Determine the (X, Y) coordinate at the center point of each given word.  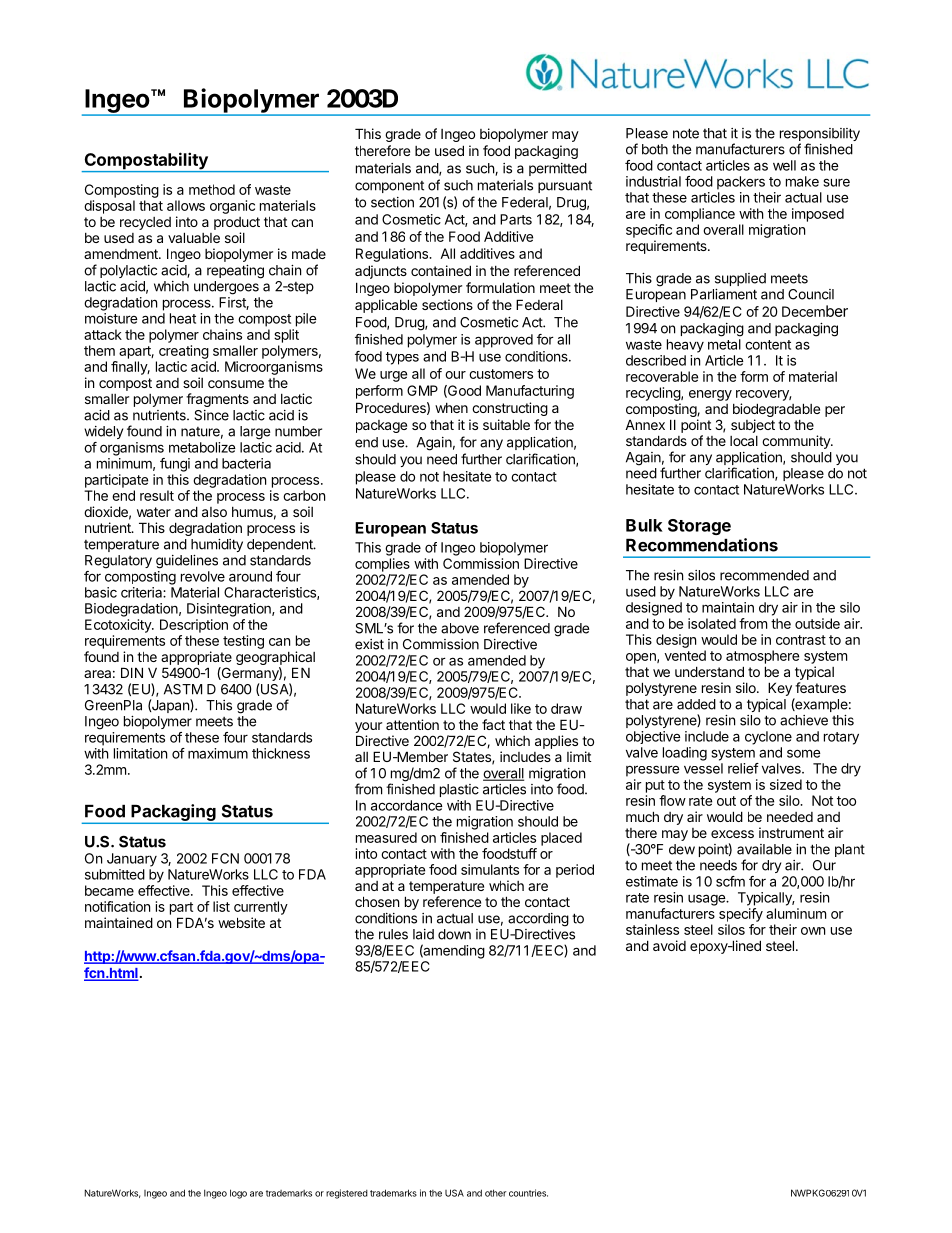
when (451, 408)
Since (211, 415)
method (212, 189)
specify (741, 915)
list (221, 906)
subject (753, 426)
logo (238, 1194)
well (784, 165)
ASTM (183, 689)
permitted (558, 169)
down (454, 934)
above (460, 628)
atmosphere (762, 657)
